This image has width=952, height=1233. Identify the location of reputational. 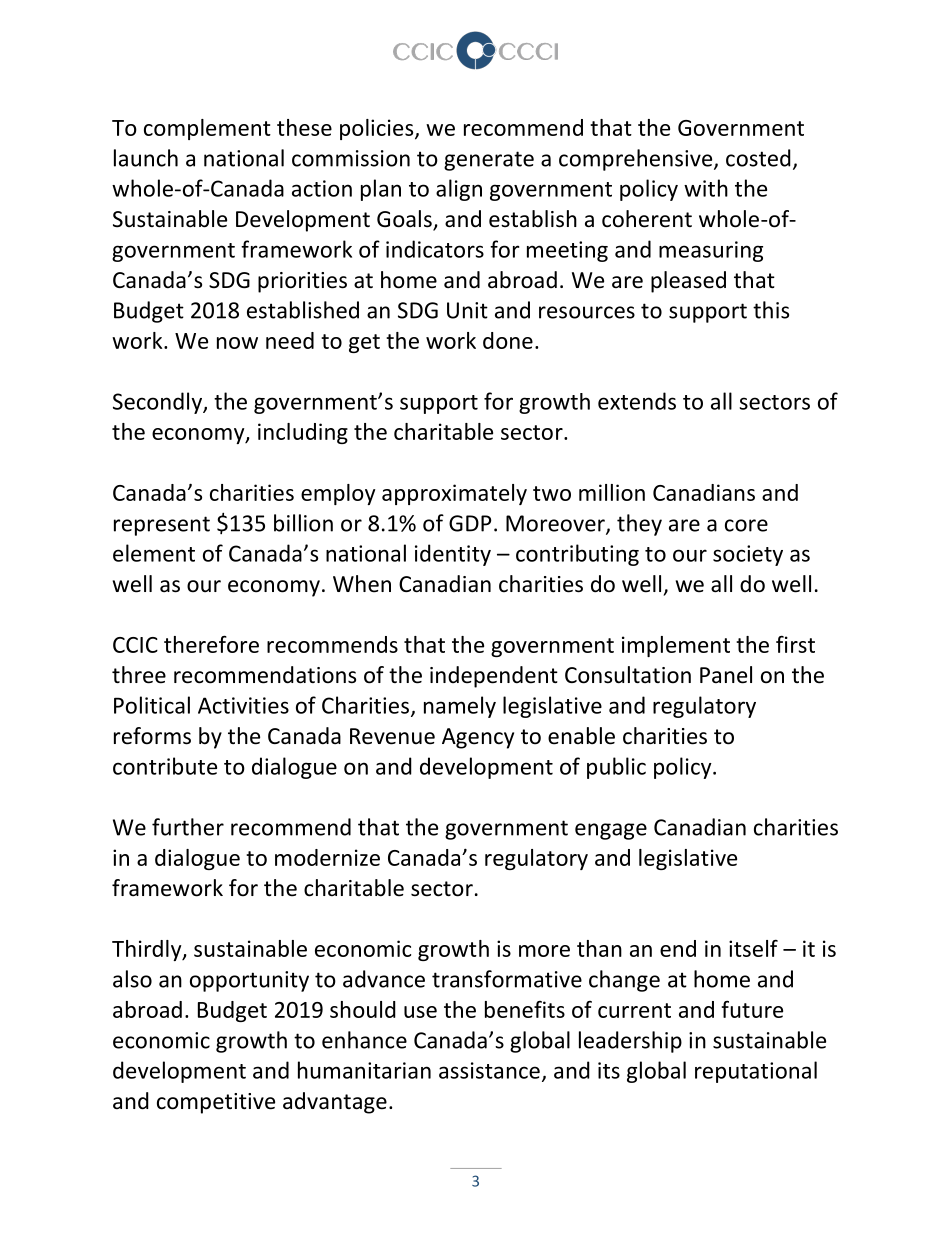
(756, 1072).
